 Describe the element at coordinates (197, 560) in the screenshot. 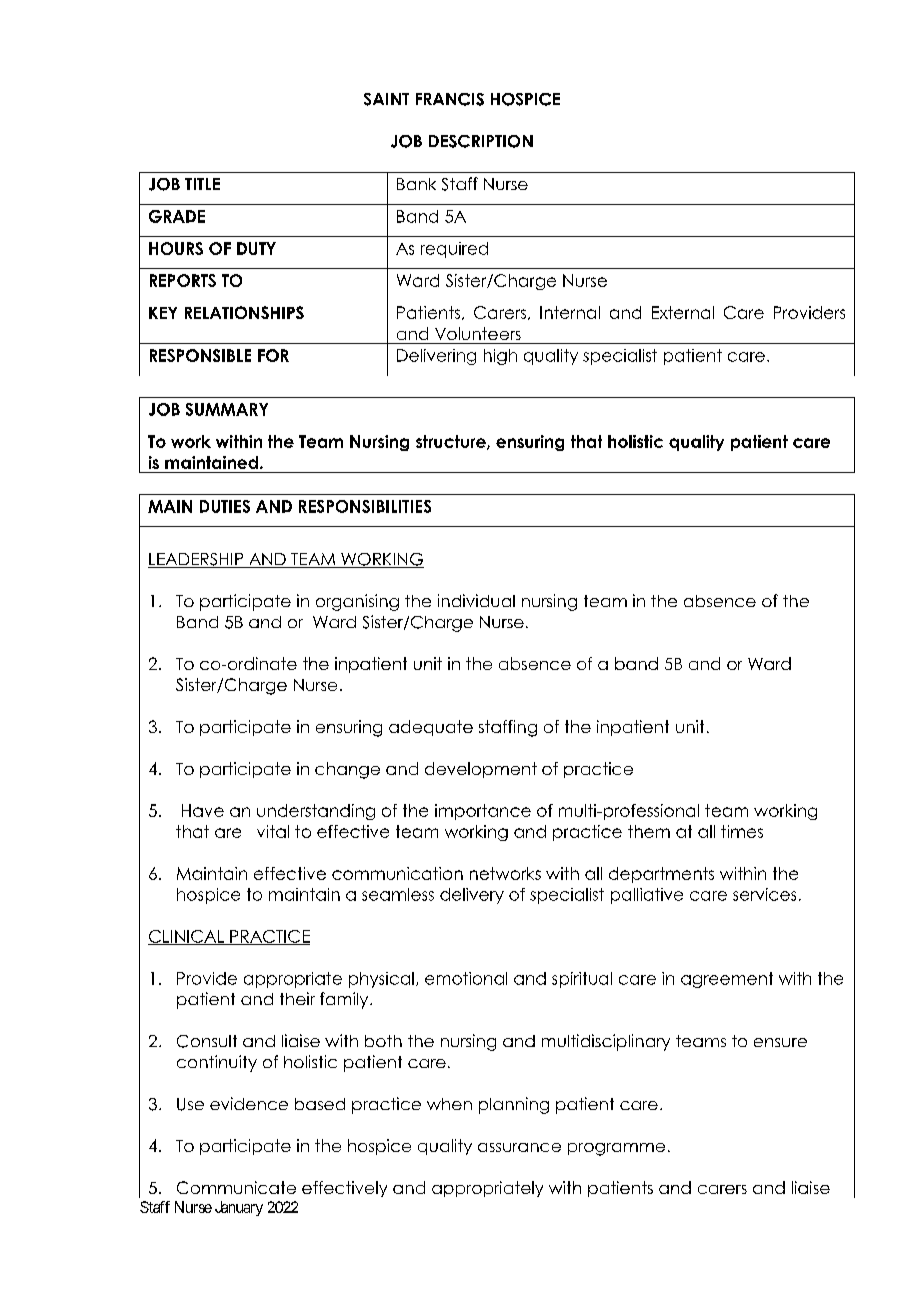

I see `LEADERSHIP` at that location.
